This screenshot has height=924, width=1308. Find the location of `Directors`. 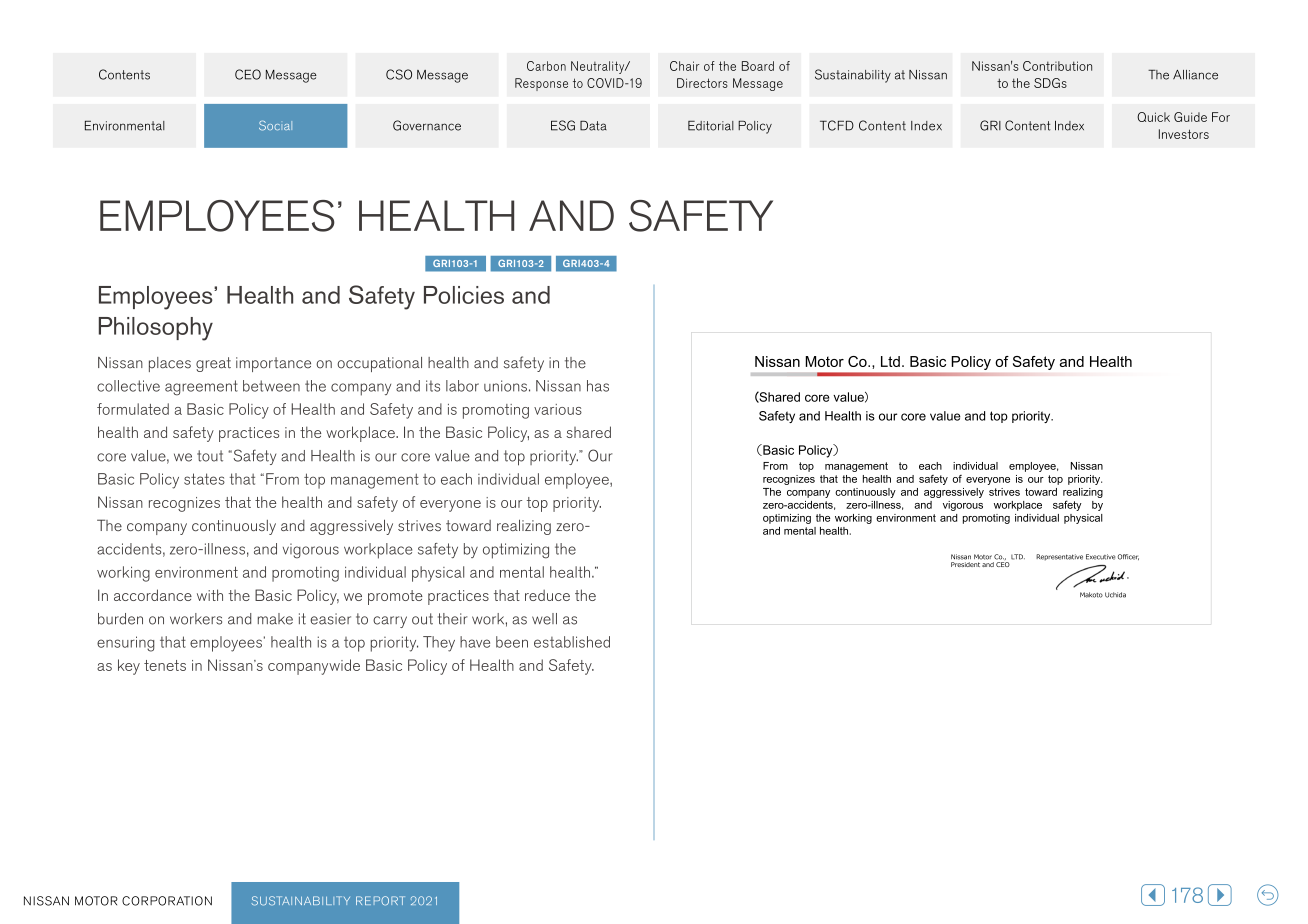

Directors is located at coordinates (702, 83).
